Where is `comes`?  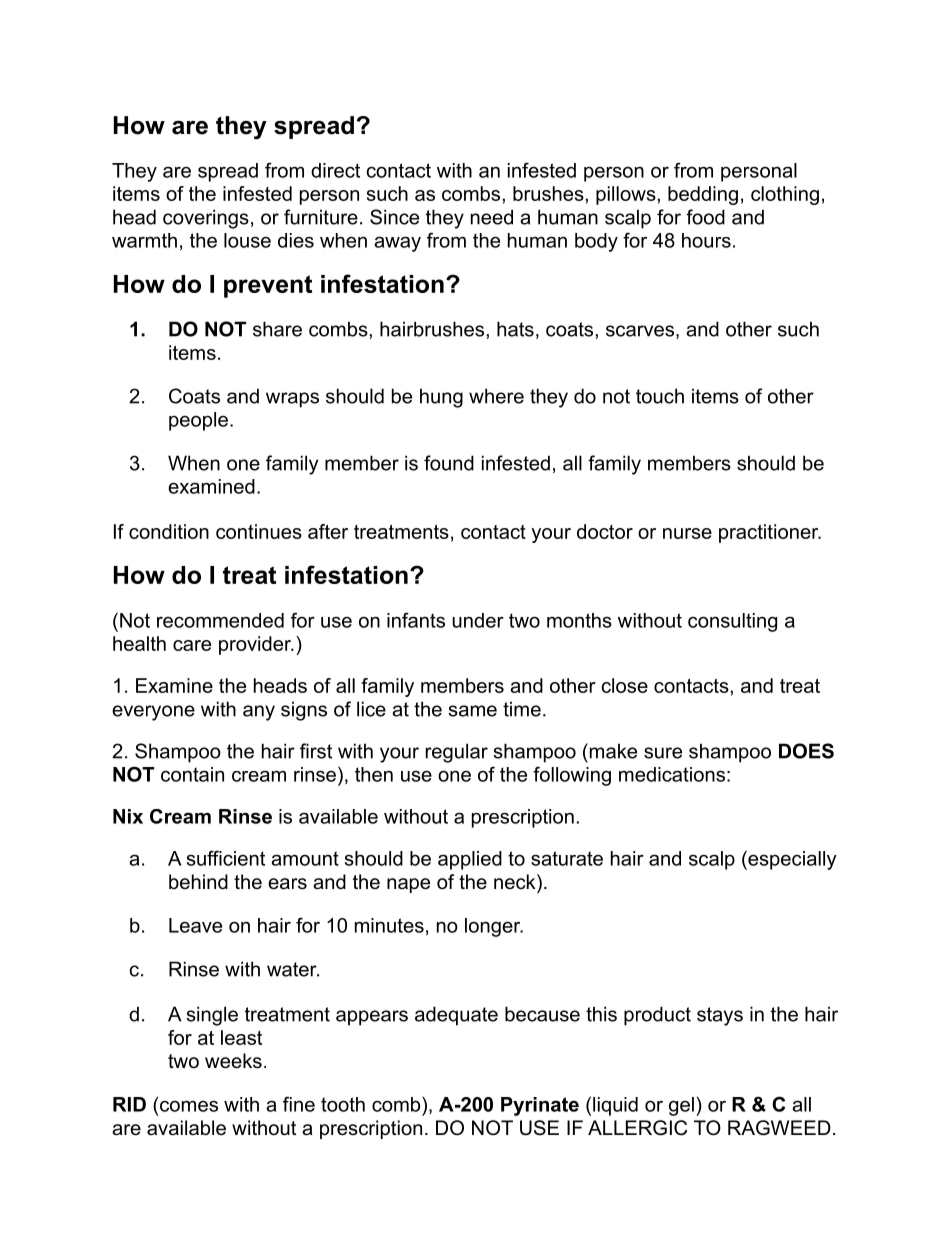 comes is located at coordinates (187, 1106).
